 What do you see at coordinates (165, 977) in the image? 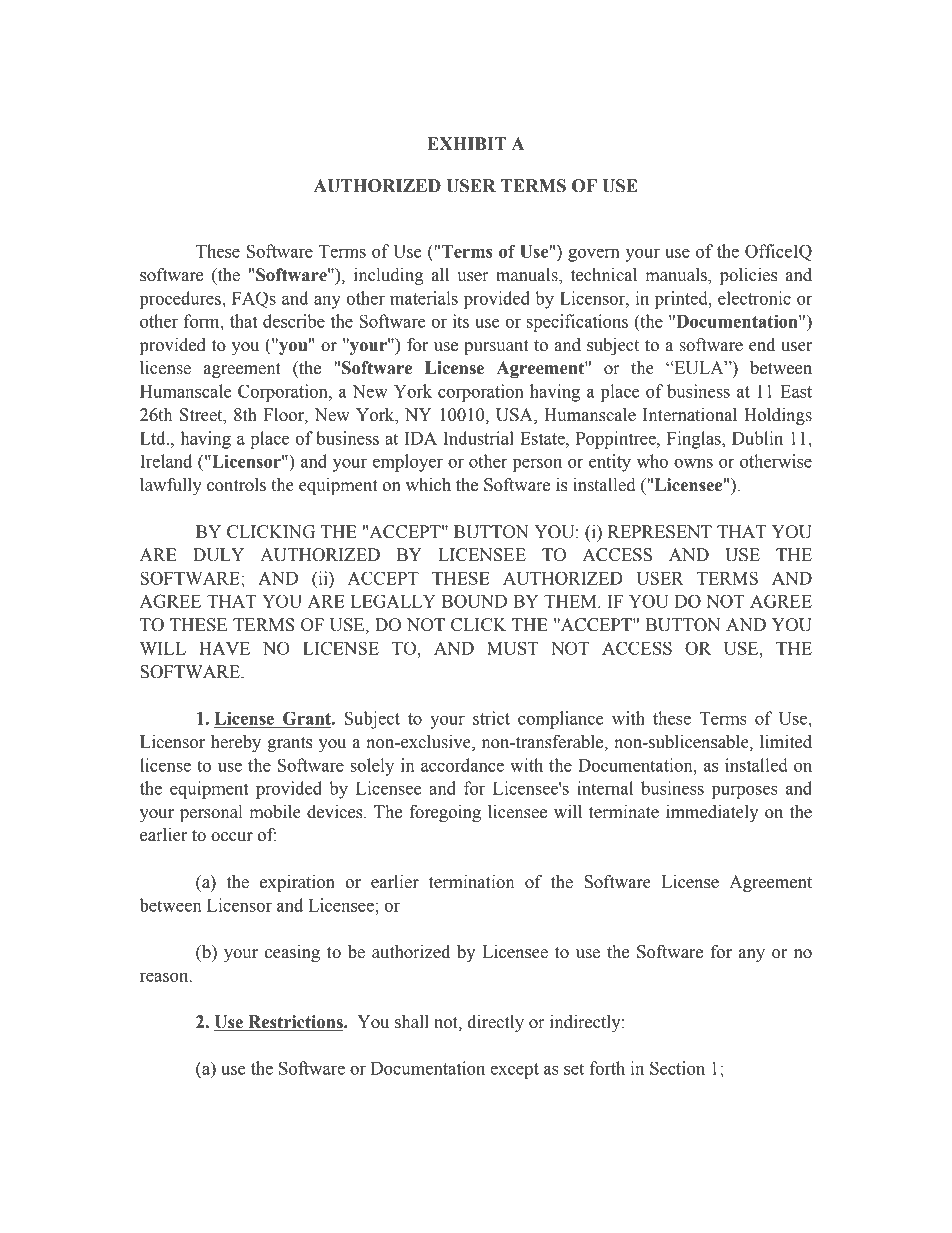
I see `reason` at bounding box center [165, 977].
